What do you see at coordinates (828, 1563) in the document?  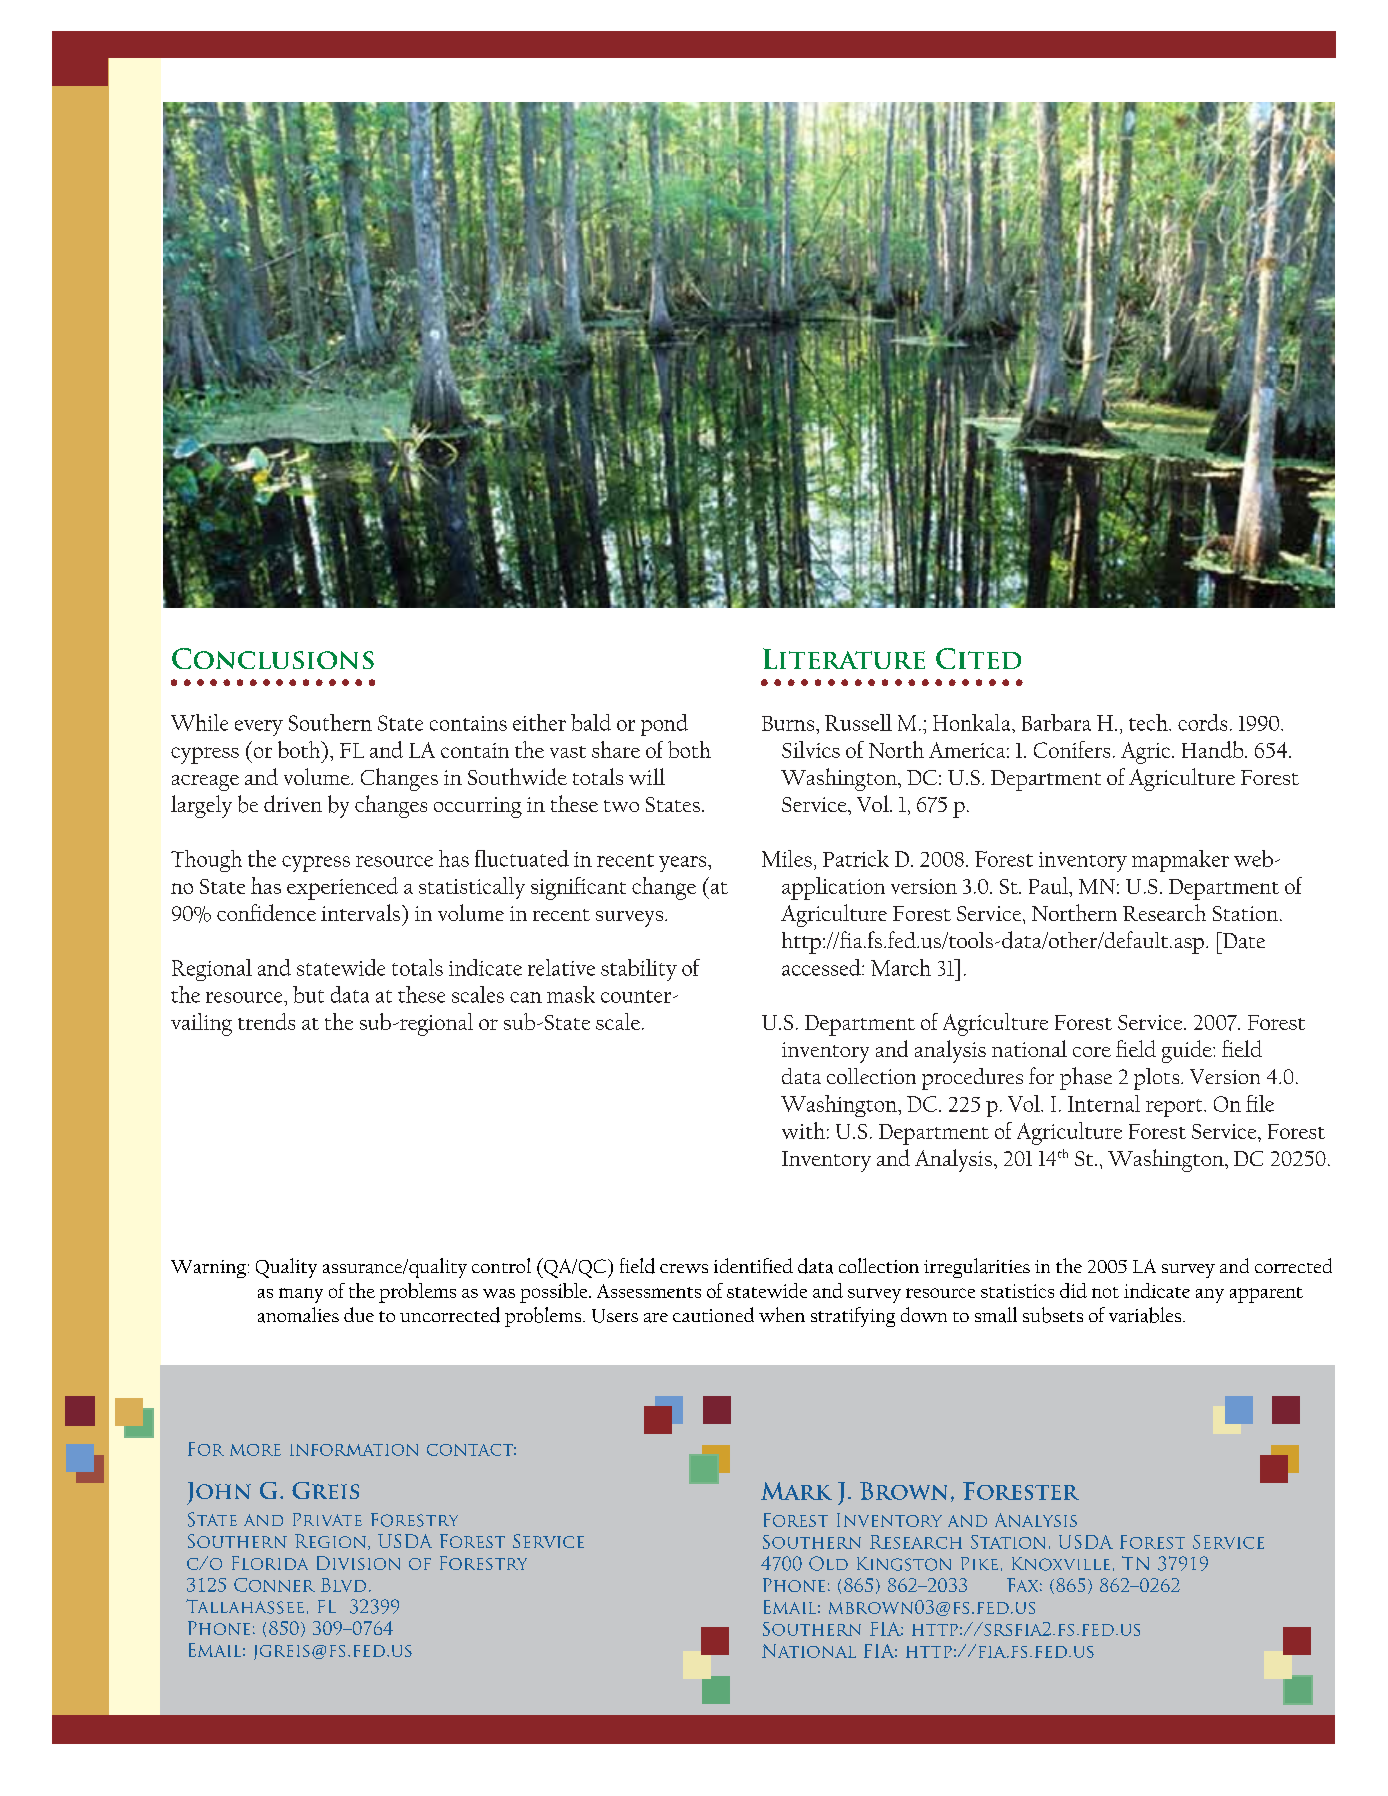 I see `Old` at bounding box center [828, 1563].
